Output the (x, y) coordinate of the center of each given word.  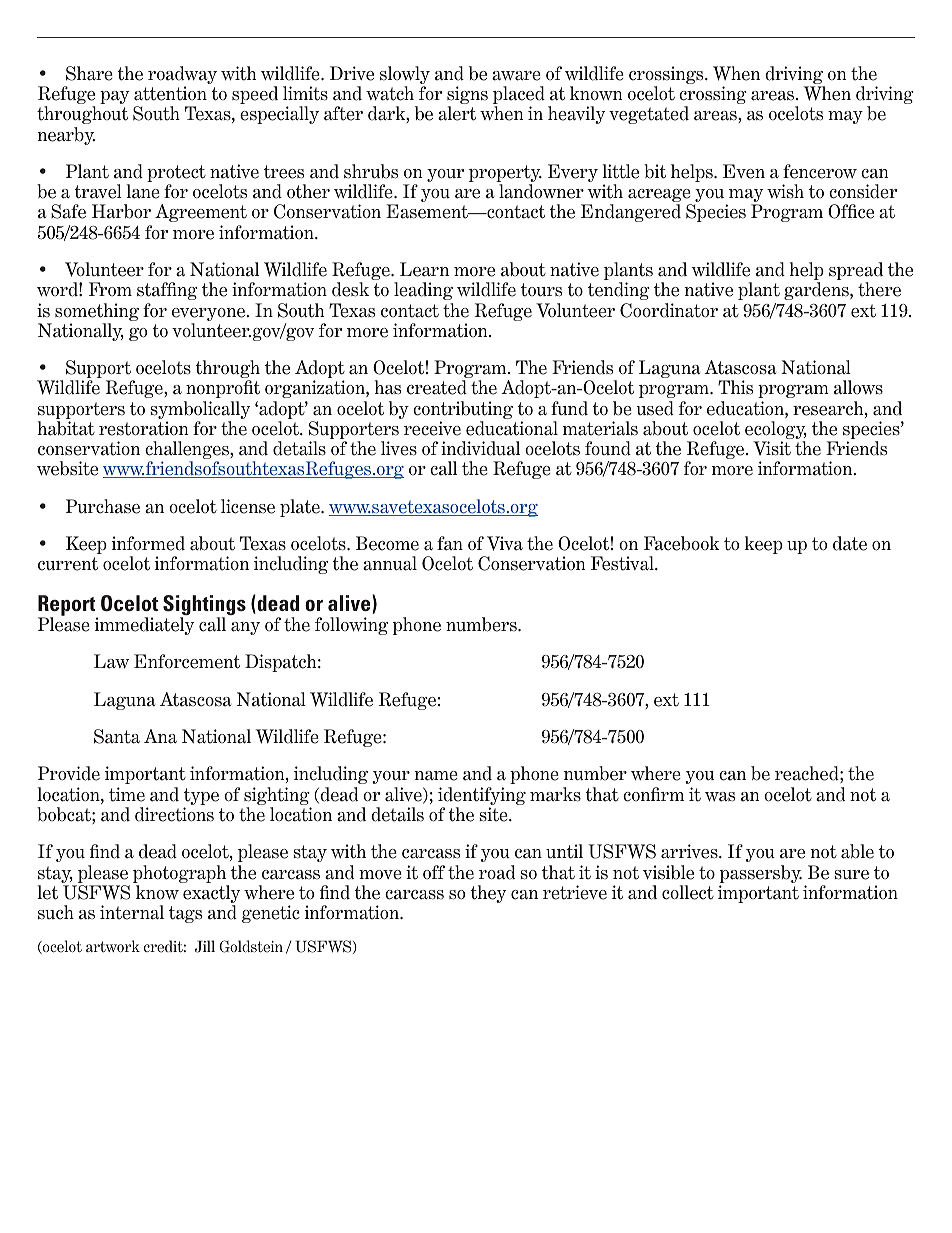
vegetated (649, 115)
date (850, 543)
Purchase (103, 506)
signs (467, 96)
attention (170, 93)
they (488, 894)
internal (132, 912)
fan (450, 543)
